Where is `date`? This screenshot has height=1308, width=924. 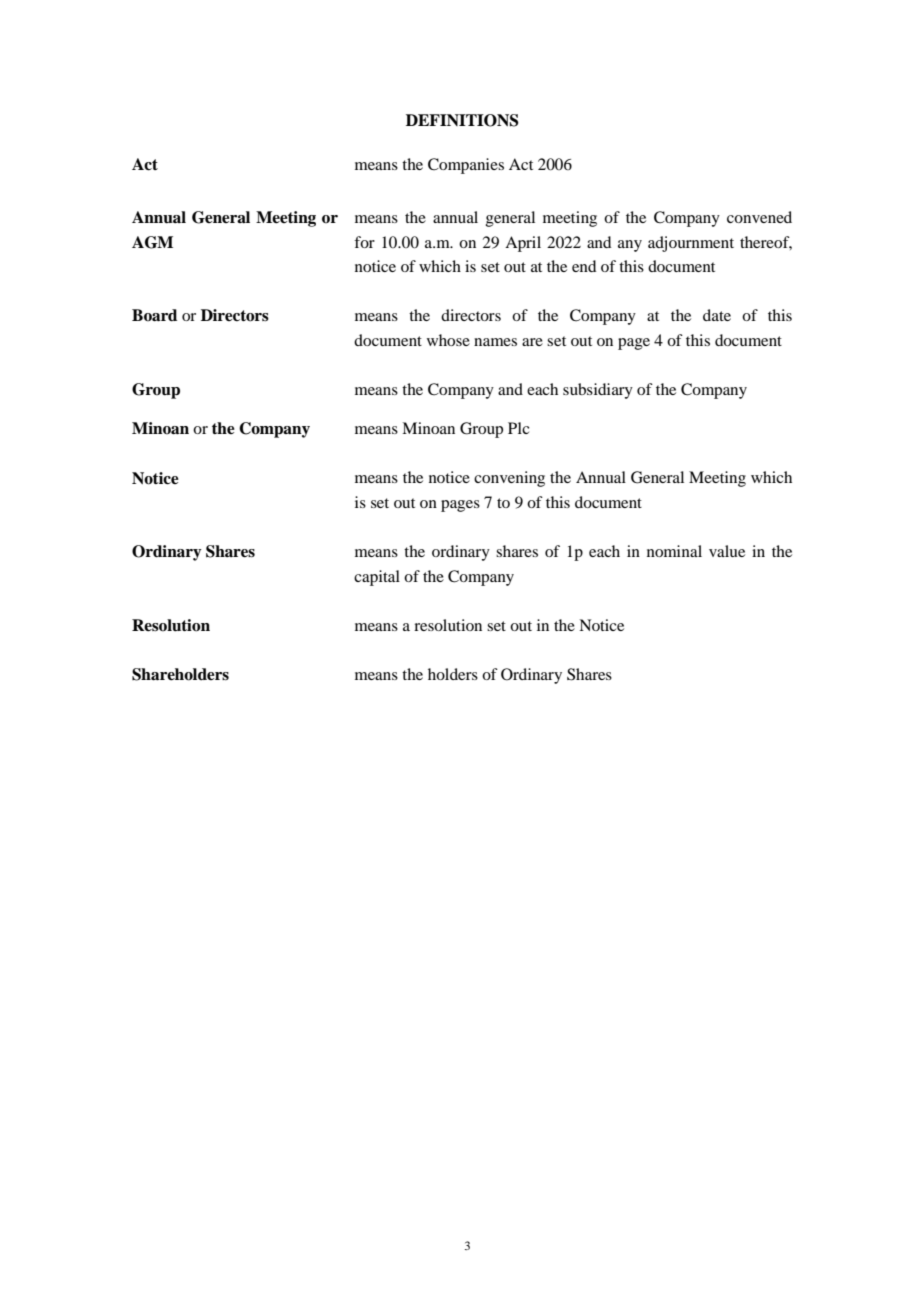
date is located at coordinates (717, 315).
